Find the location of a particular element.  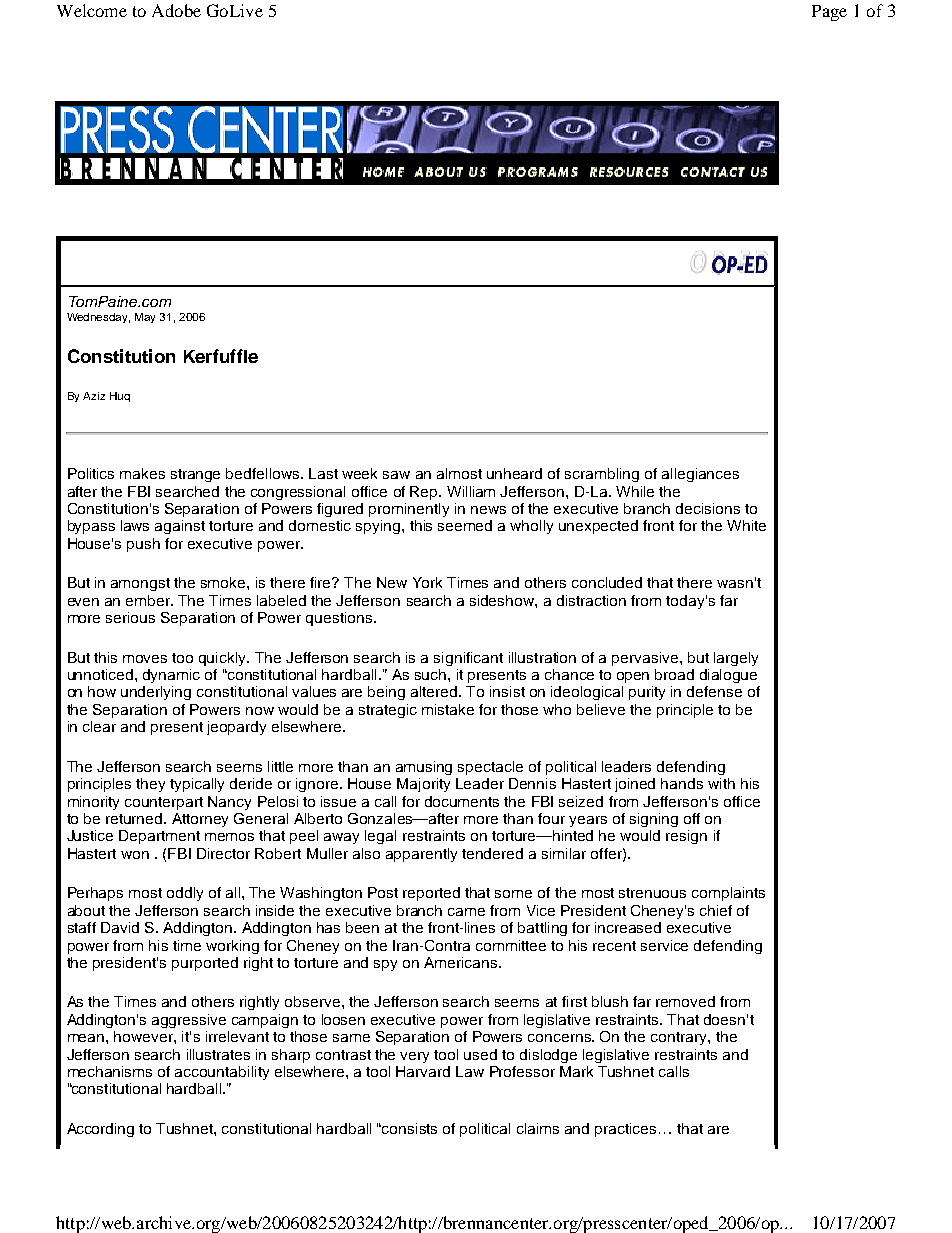

Adobe is located at coordinates (176, 10).
